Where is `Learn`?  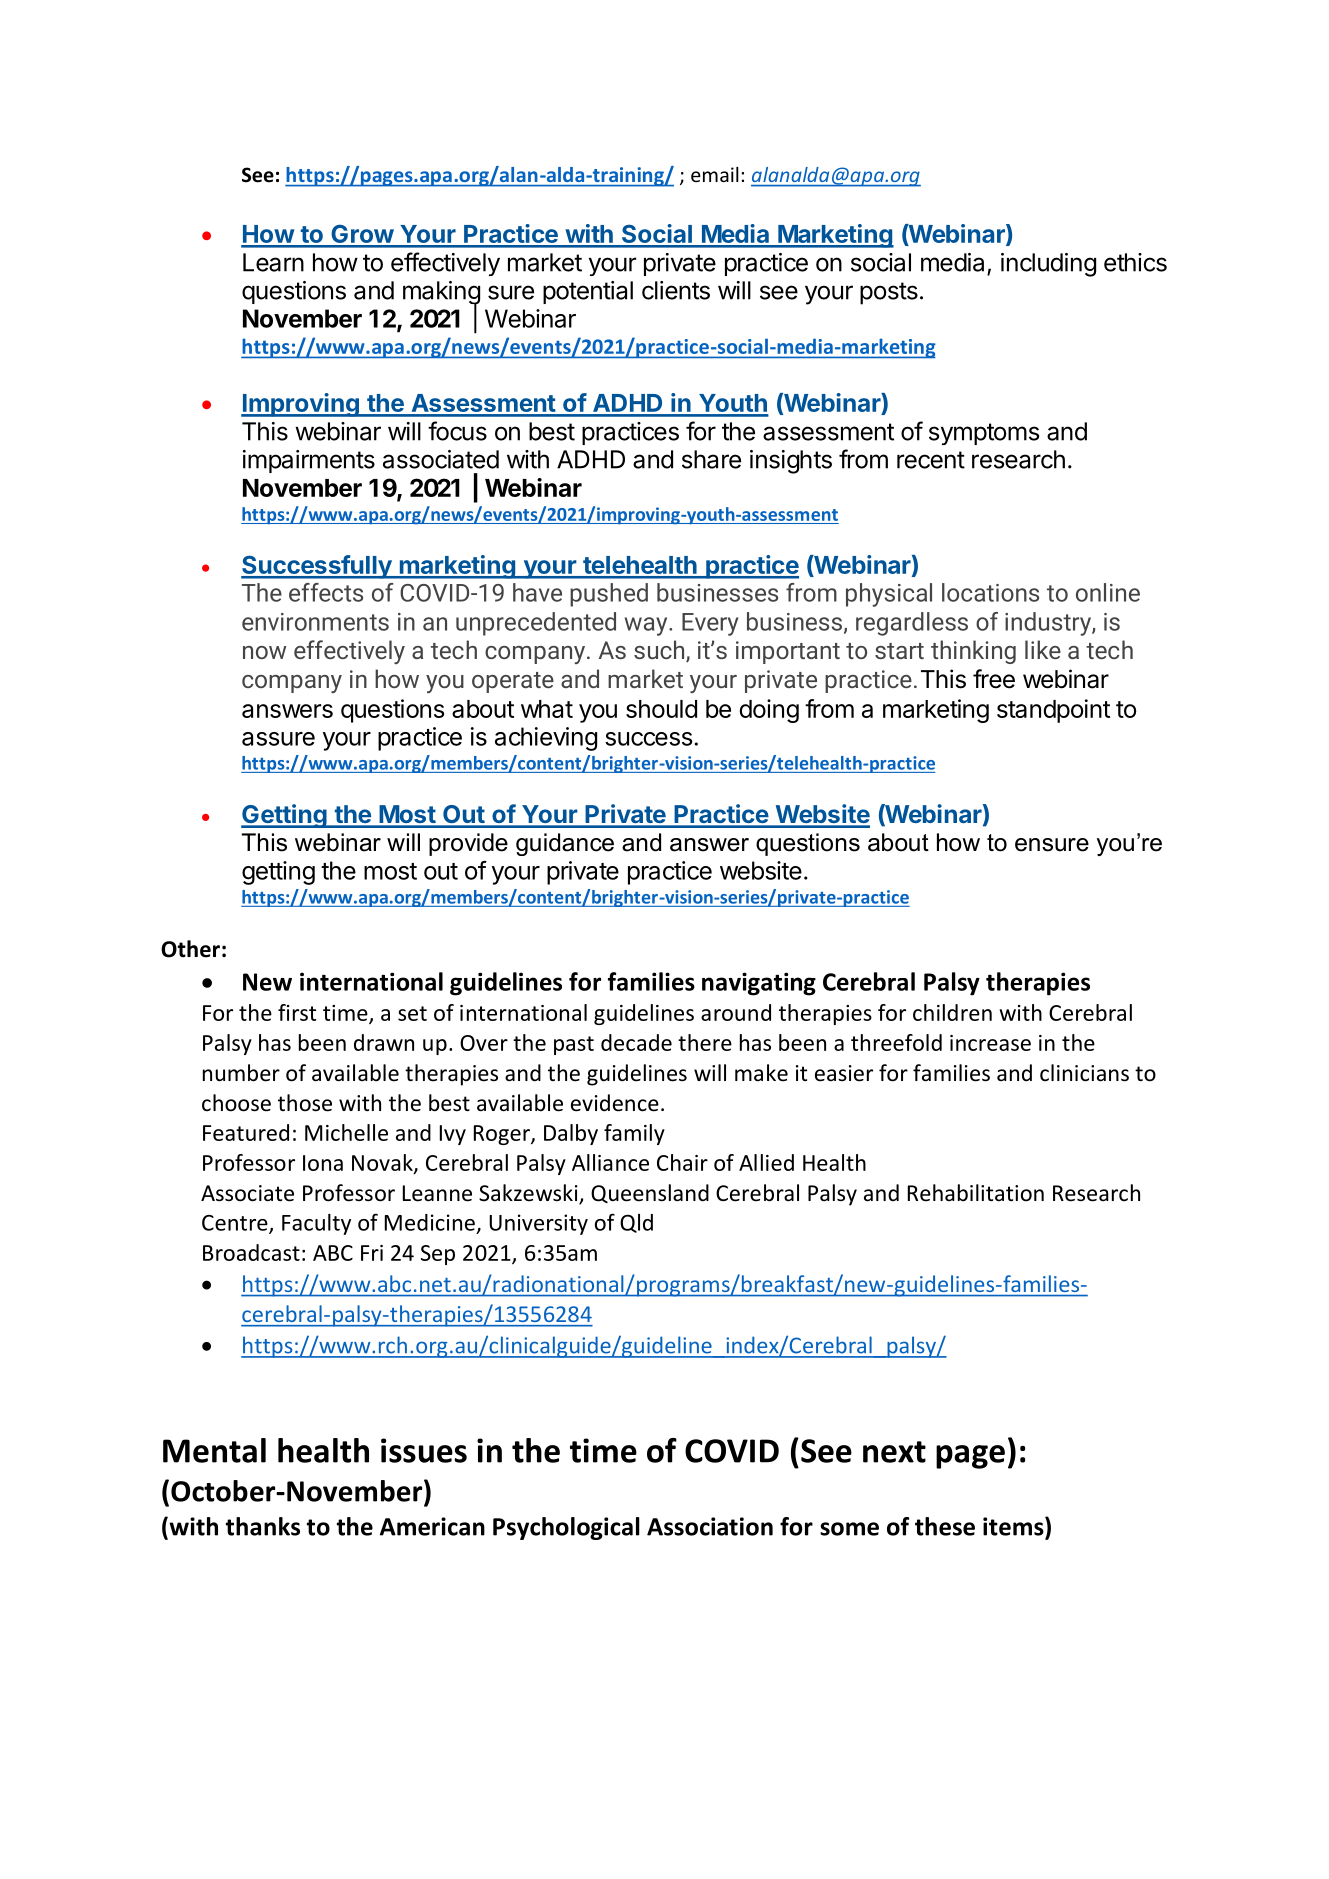
Learn is located at coordinates (273, 262).
